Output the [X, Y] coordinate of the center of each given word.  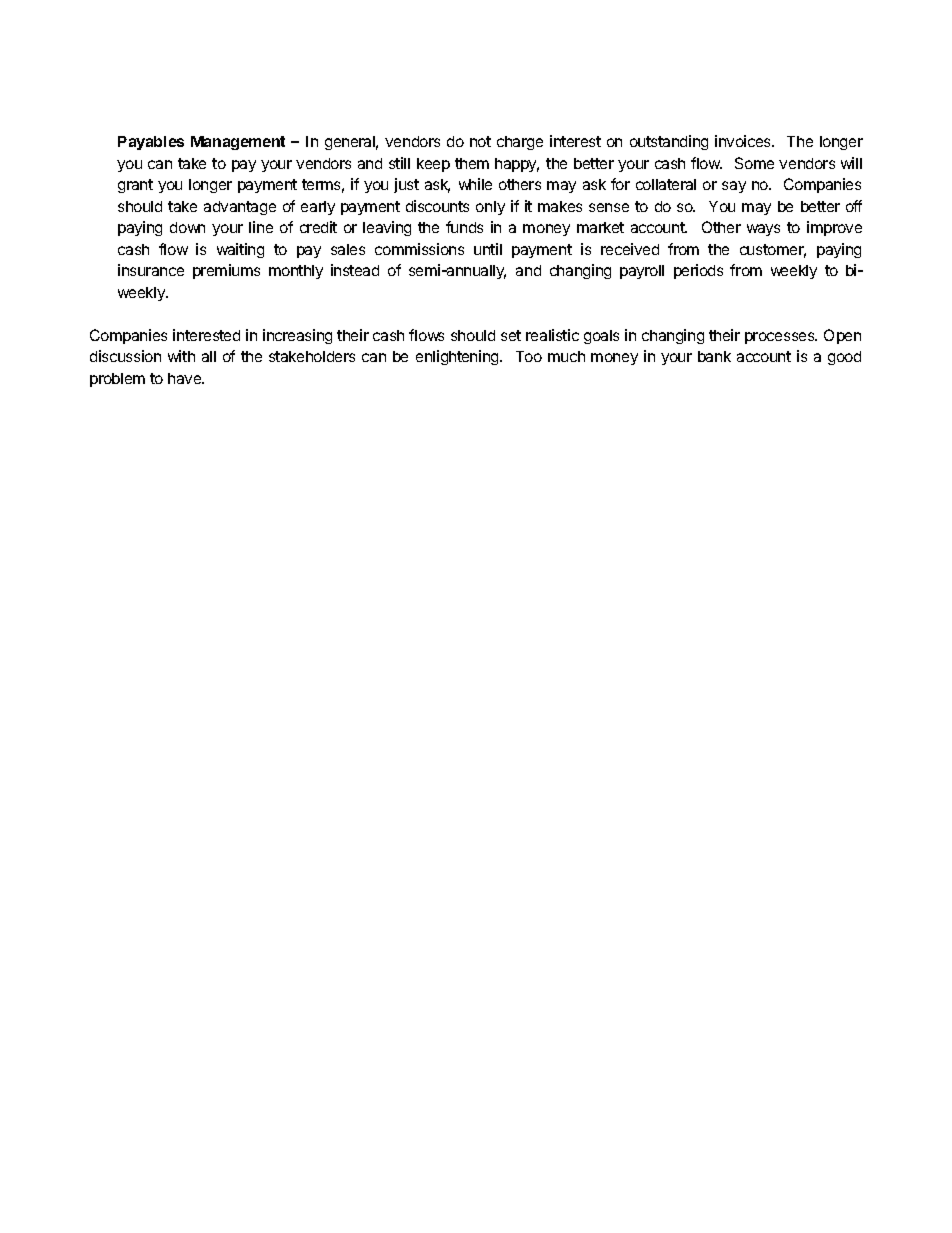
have [186, 378]
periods [698, 271]
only [490, 208]
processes [781, 338]
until [488, 249]
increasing [297, 336]
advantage [240, 208]
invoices [744, 141]
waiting [240, 250]
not [480, 141]
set [511, 335]
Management [238, 143]
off [854, 206]
